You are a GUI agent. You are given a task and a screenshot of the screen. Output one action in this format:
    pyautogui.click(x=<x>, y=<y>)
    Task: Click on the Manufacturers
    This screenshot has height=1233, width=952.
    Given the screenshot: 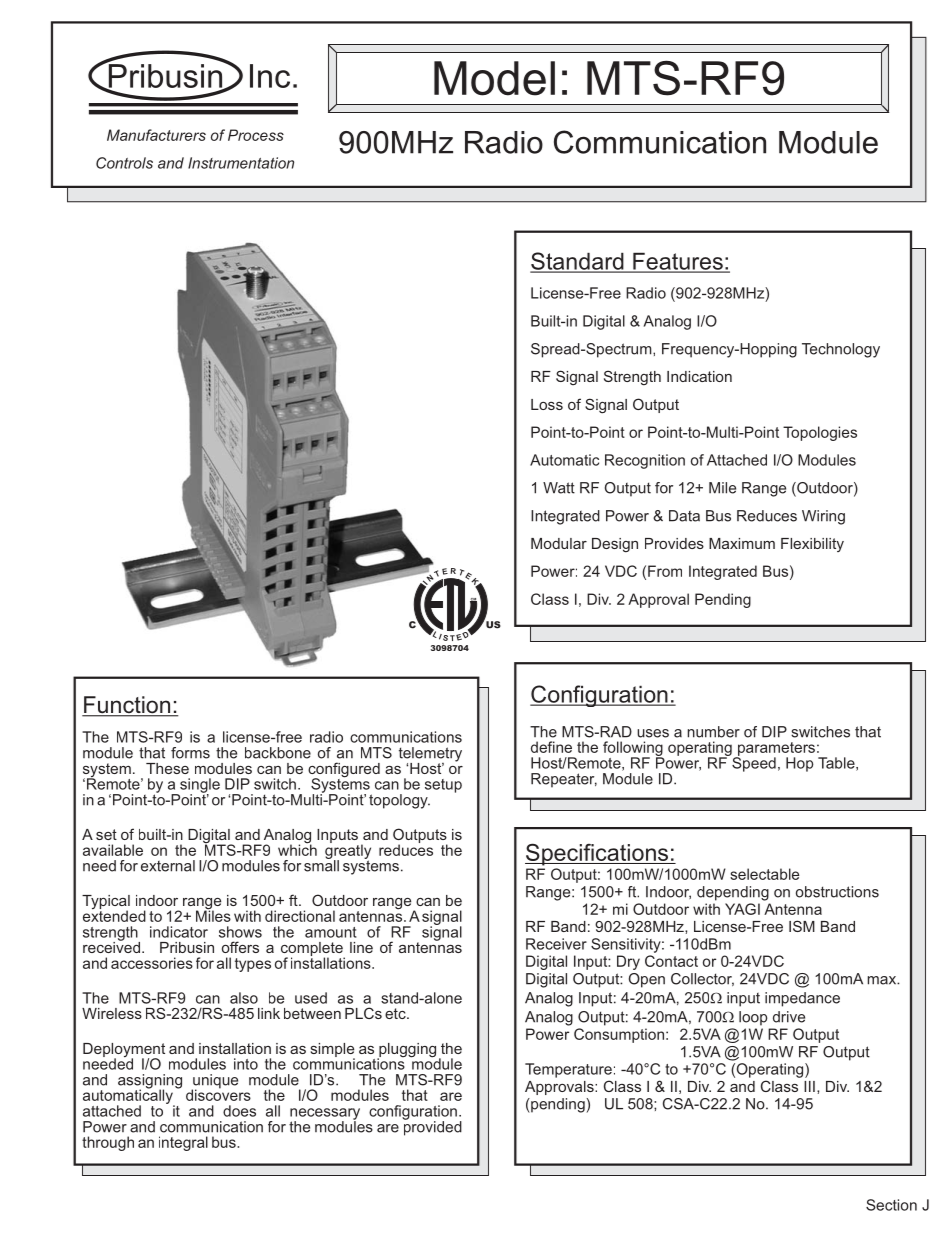 What is the action you would take?
    pyautogui.click(x=156, y=135)
